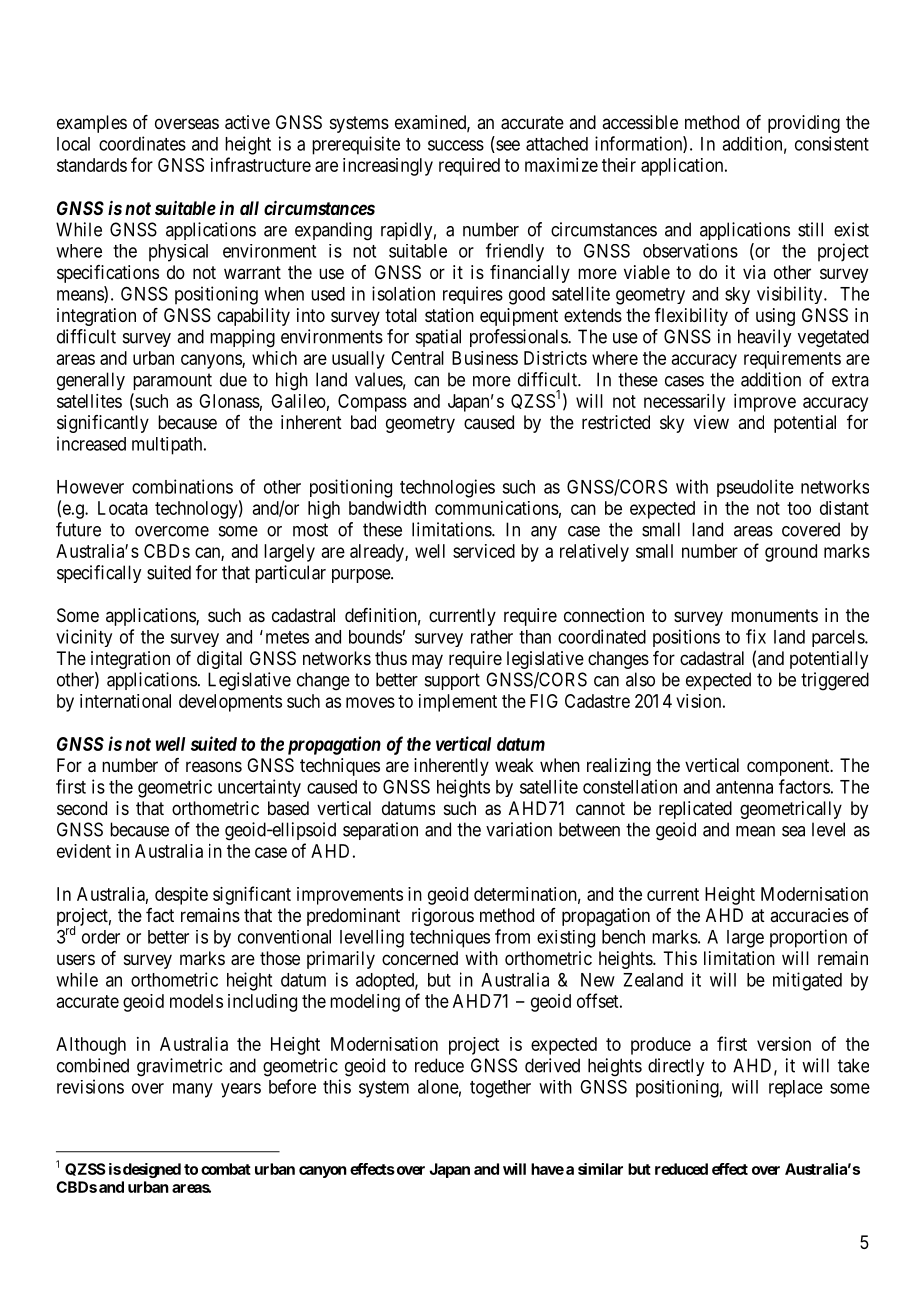 The image size is (924, 1308). I want to click on reasons, so click(214, 767).
